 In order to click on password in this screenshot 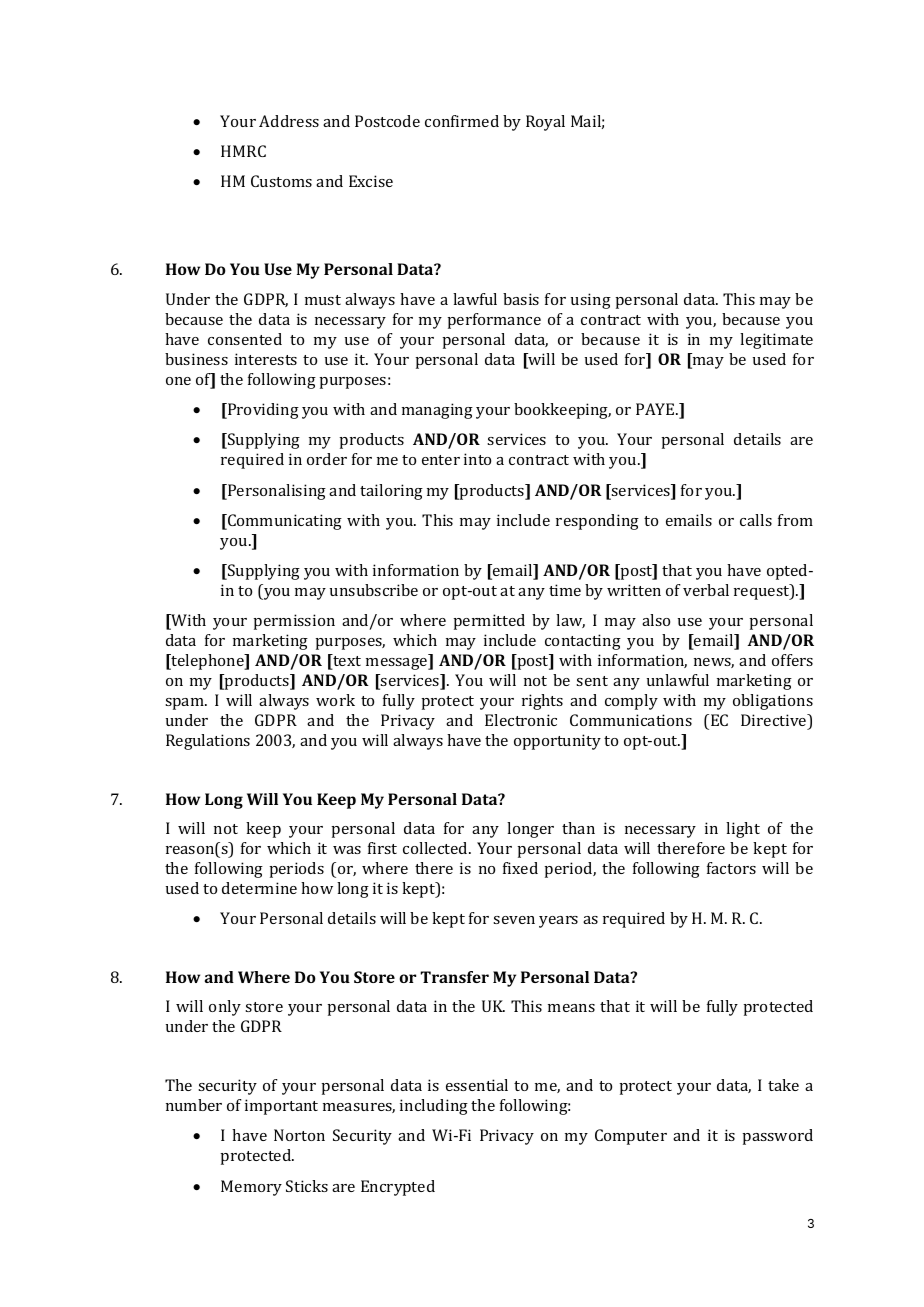, I will do `click(777, 1137)`.
